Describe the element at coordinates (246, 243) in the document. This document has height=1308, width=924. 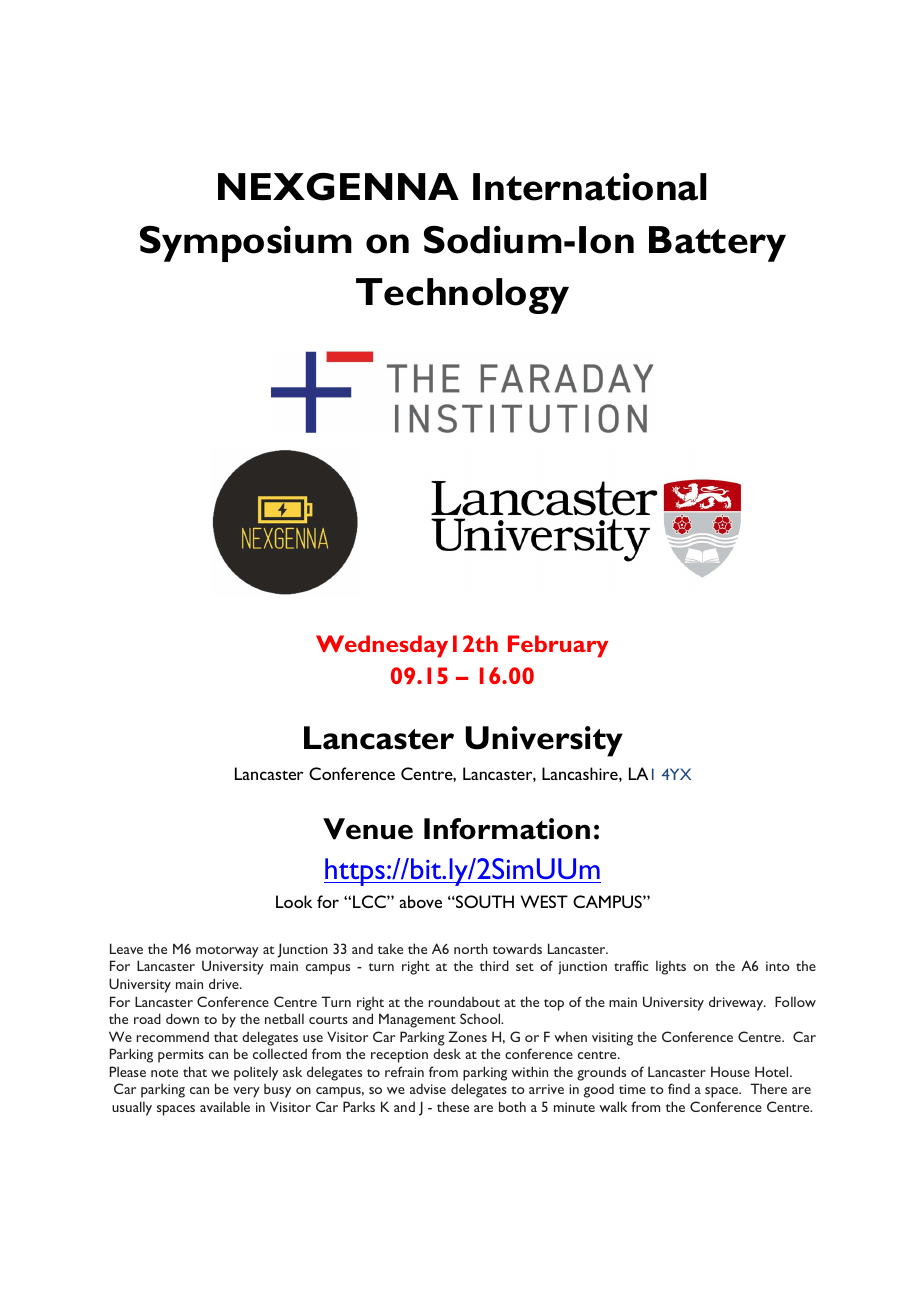
I see `Symposium` at that location.
